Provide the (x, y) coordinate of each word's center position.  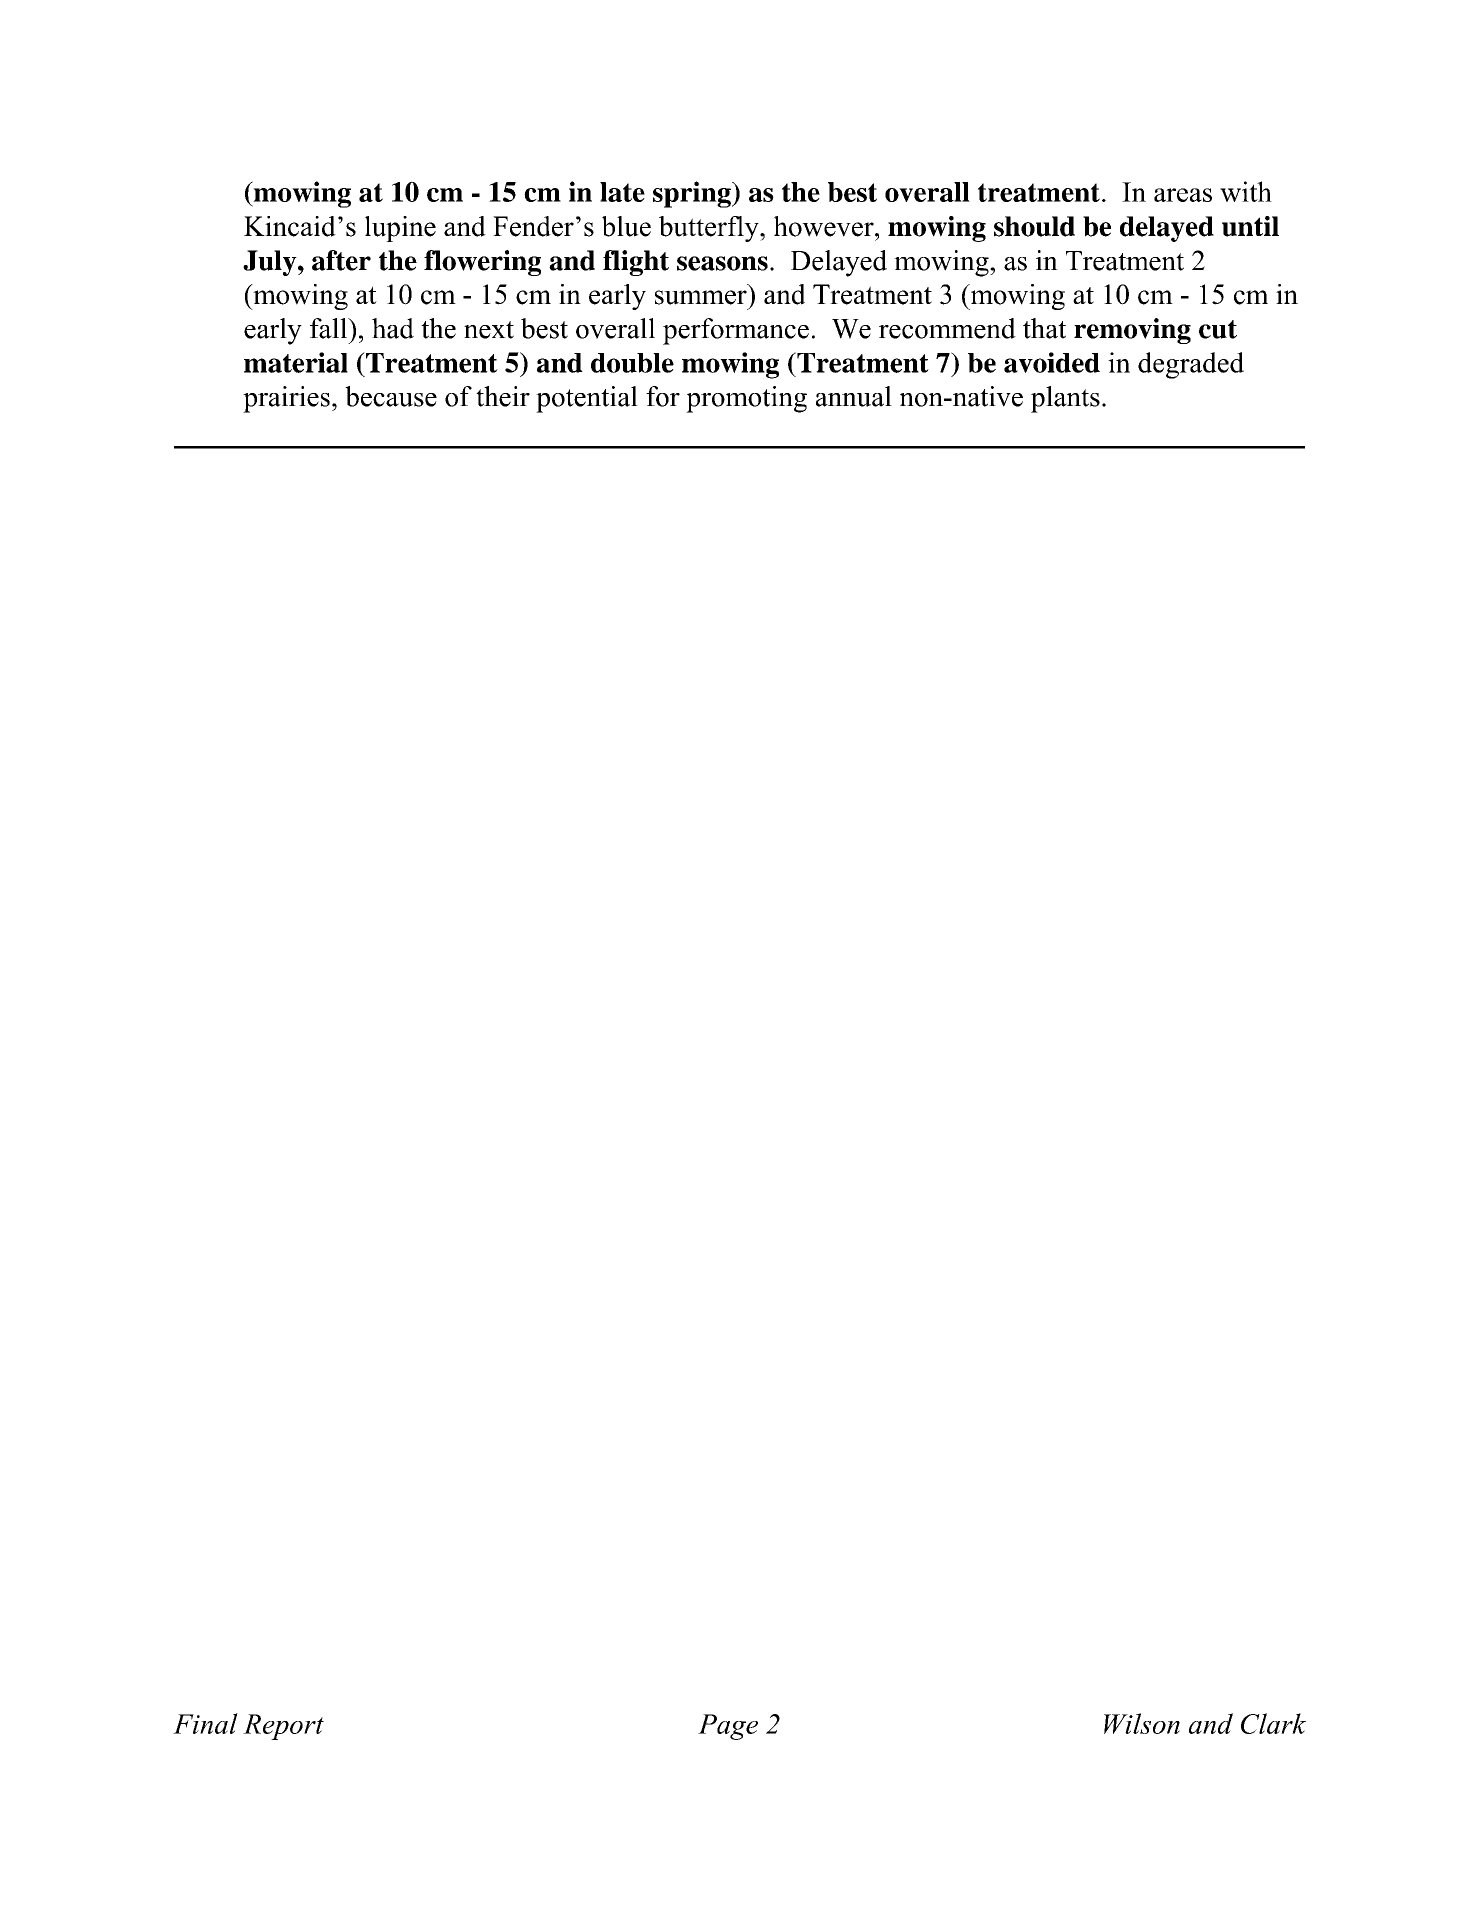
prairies (286, 399)
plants (1065, 399)
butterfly (710, 229)
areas (1183, 195)
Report (283, 1727)
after (341, 260)
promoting (746, 399)
